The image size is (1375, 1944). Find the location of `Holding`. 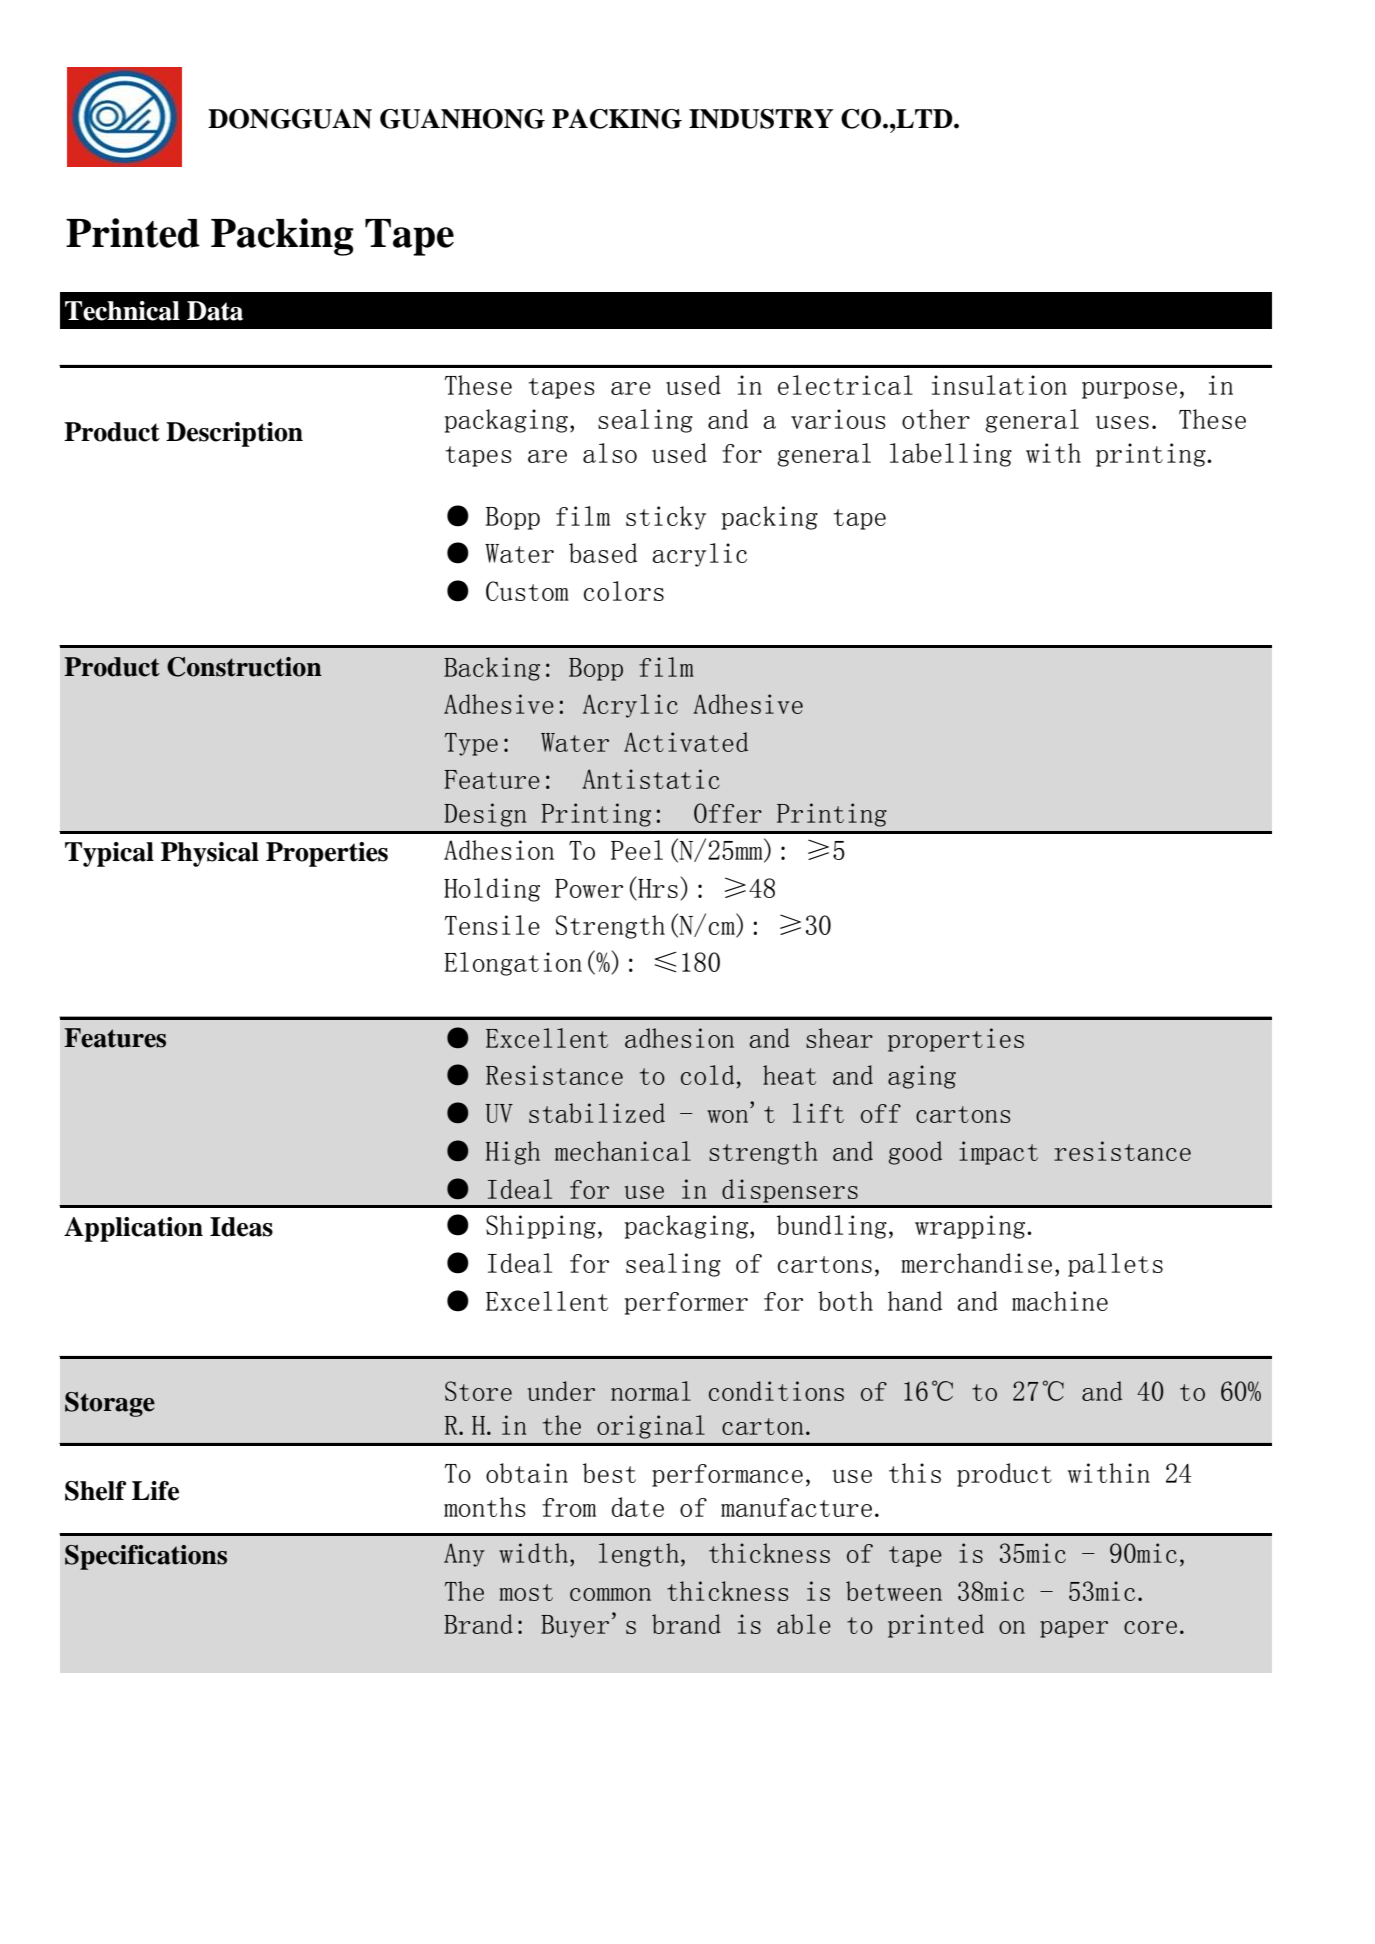

Holding is located at coordinates (492, 890).
